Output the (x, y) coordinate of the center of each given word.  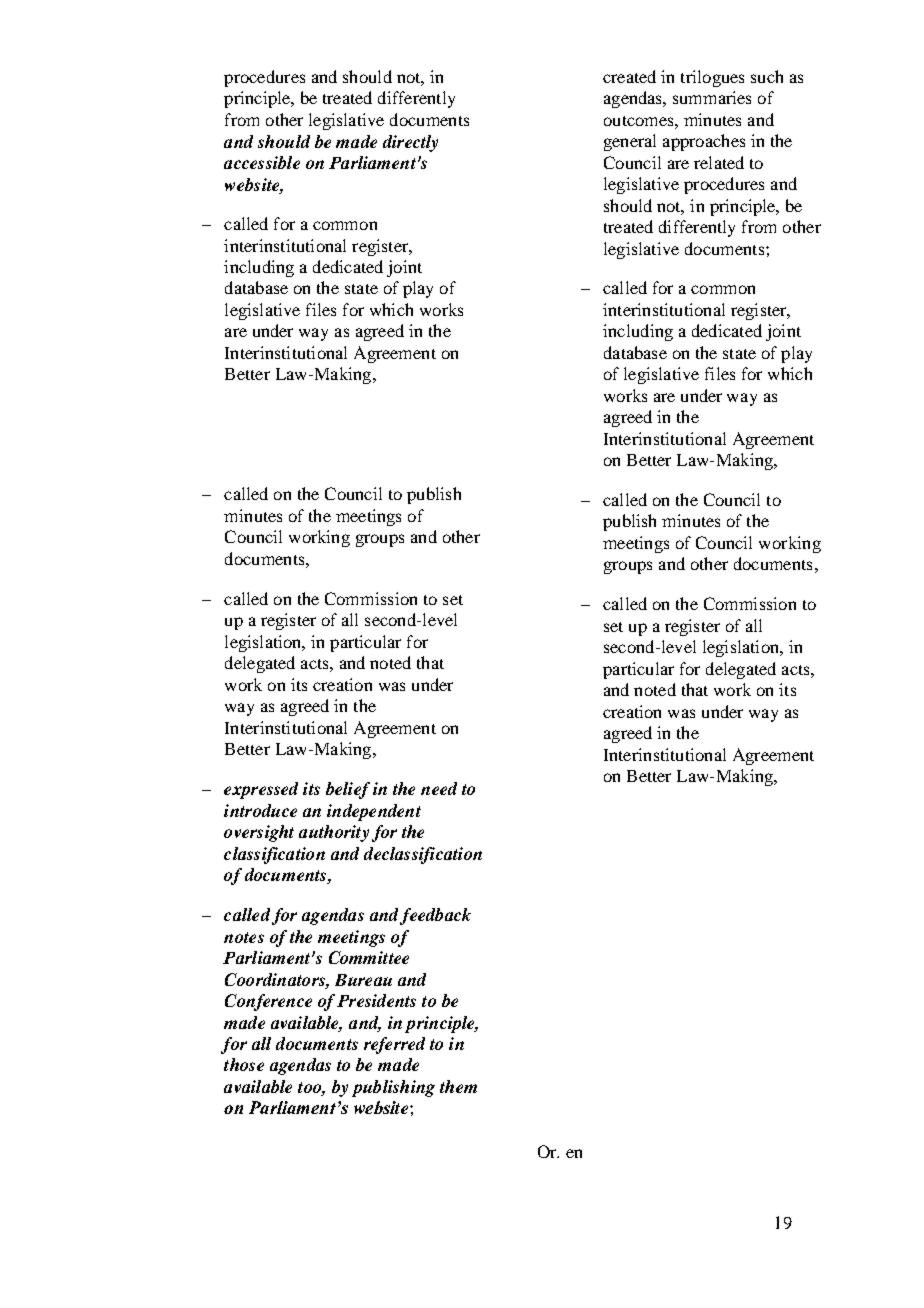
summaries (712, 97)
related (719, 162)
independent (374, 812)
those (244, 1064)
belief (348, 790)
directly (410, 143)
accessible (262, 162)
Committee (369, 957)
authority (334, 833)
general (630, 142)
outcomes (640, 121)
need (439, 788)
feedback (435, 916)
